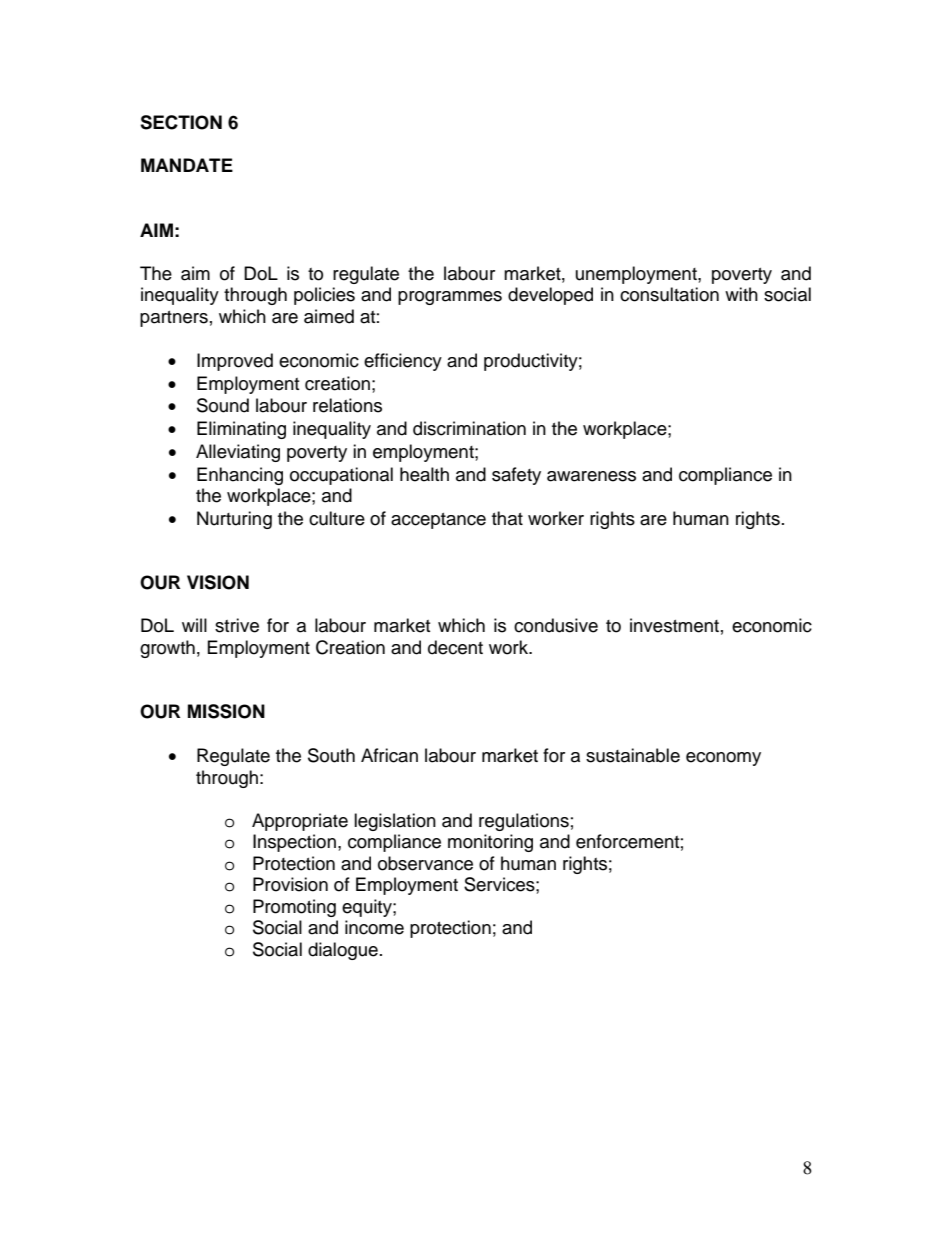 This screenshot has height=1233, width=952. Describe the element at coordinates (591, 476) in the screenshot. I see `awareness` at that location.
